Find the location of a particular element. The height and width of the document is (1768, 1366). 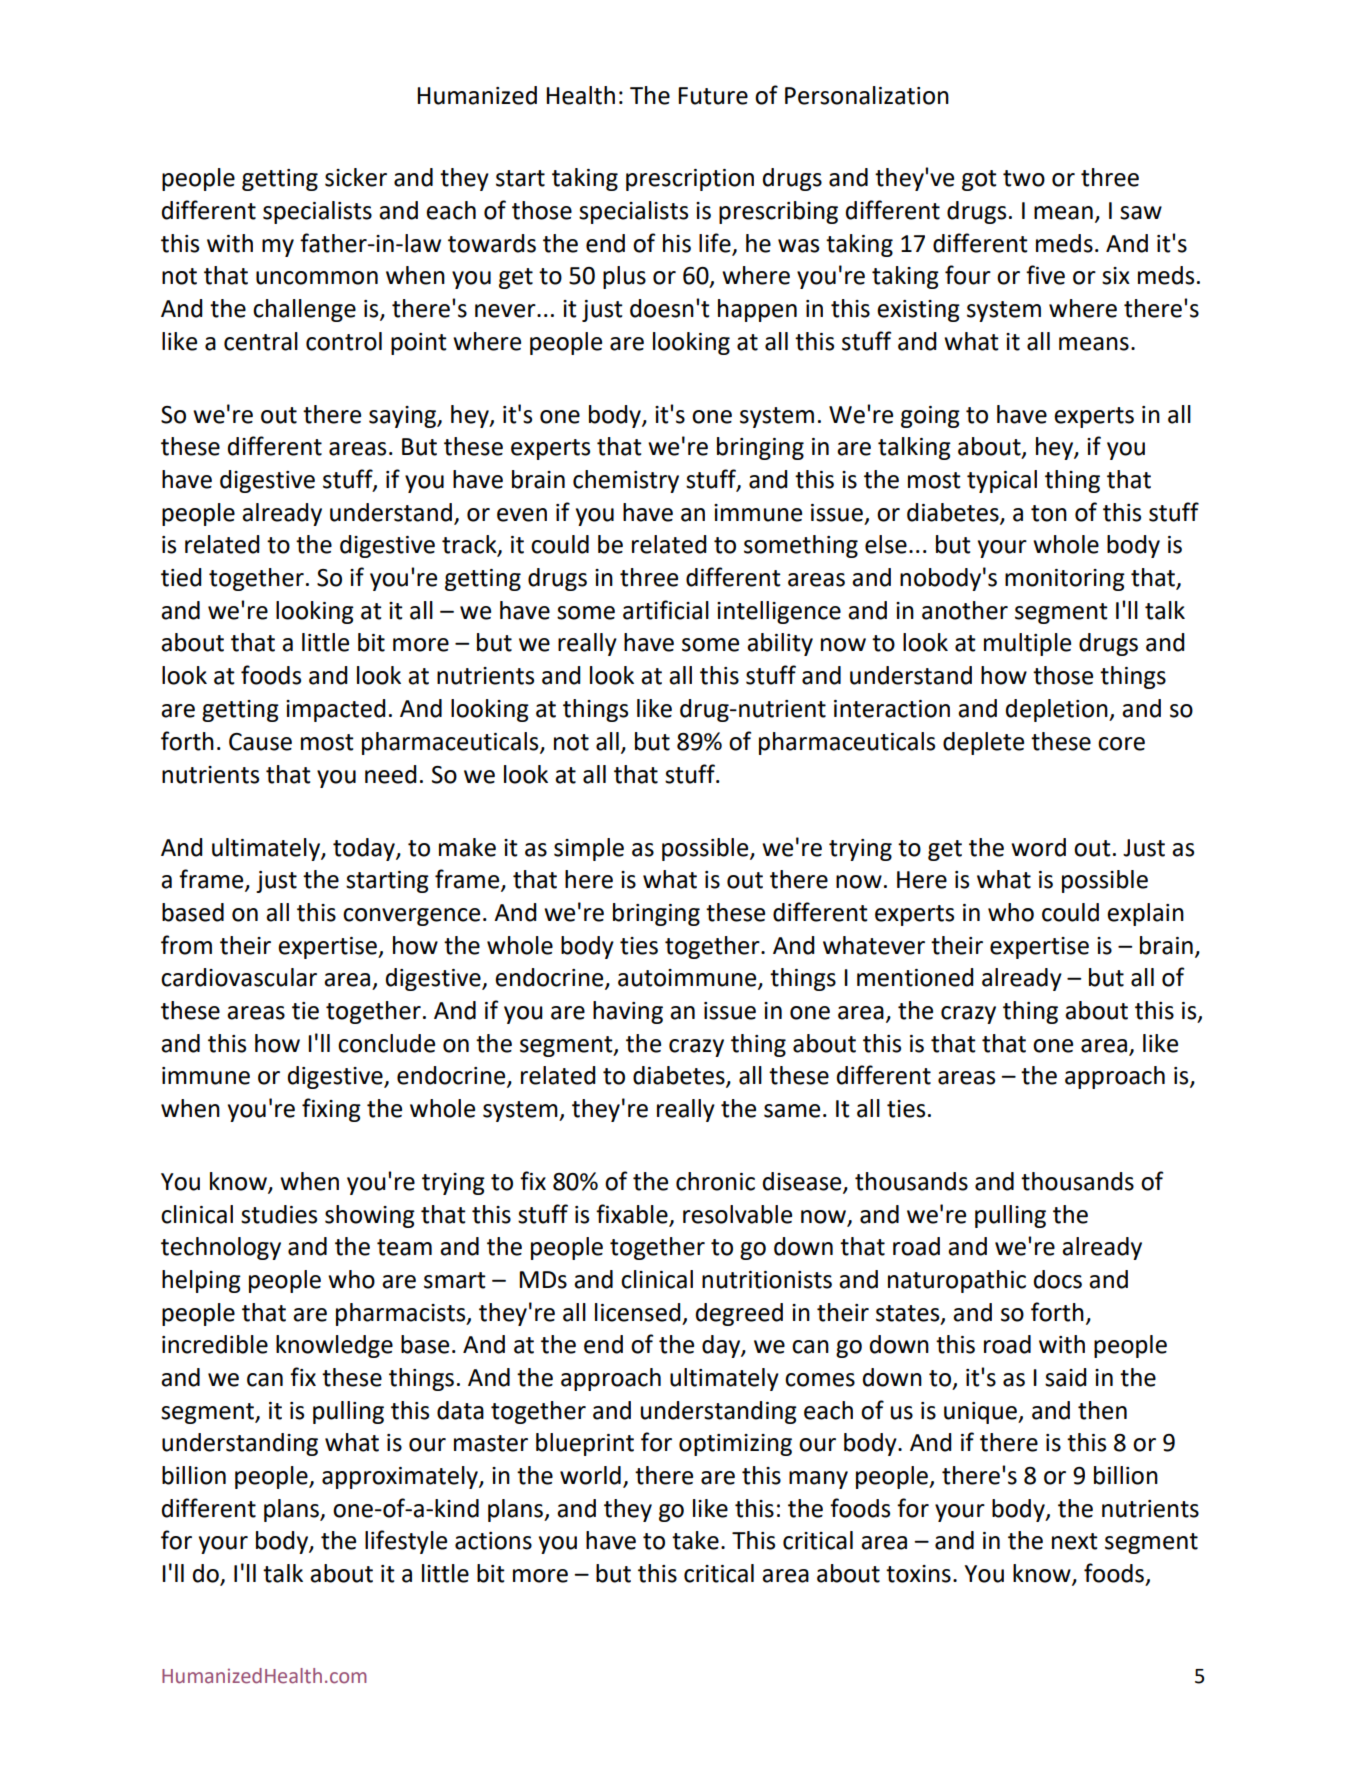

today is located at coordinates (365, 849).
